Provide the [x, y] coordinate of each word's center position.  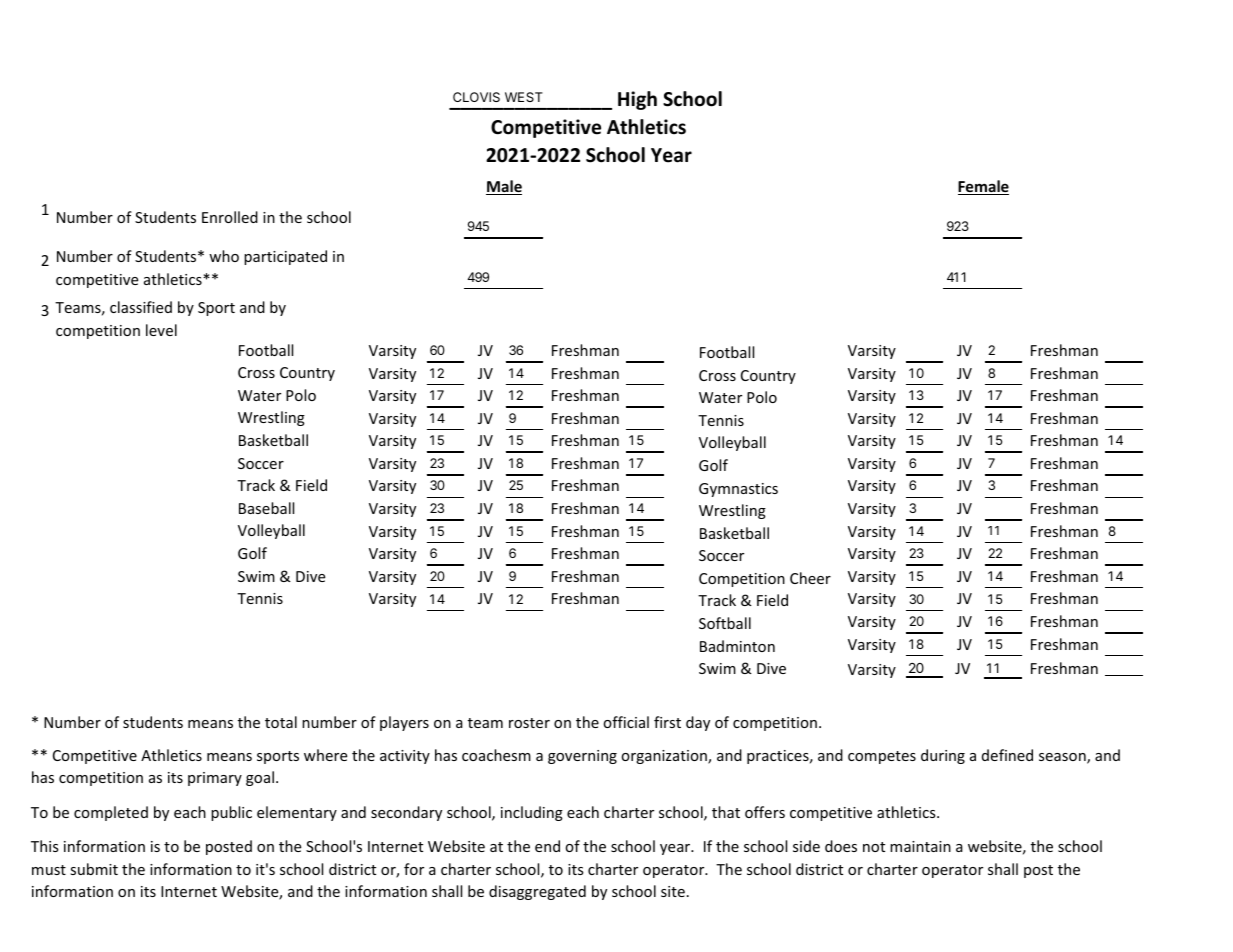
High [637, 100]
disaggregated [537, 892]
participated [285, 257]
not [874, 847]
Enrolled [230, 217]
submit [94, 869]
